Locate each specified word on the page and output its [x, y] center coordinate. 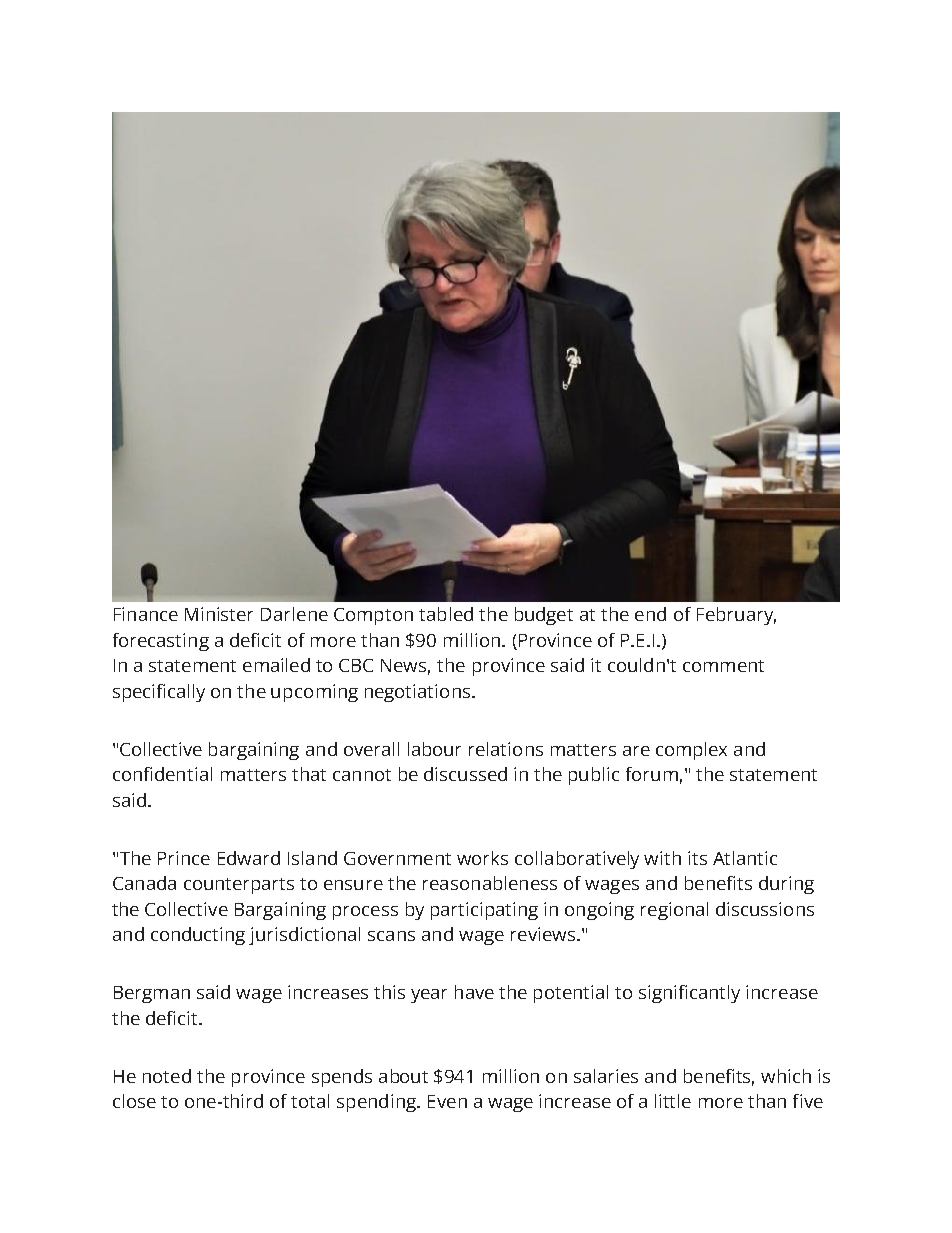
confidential [162, 774]
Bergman [152, 994]
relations [506, 749]
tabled [446, 614]
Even [447, 1101]
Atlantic [745, 858]
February [736, 616]
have [474, 992]
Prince [184, 858]
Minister [219, 614]
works [482, 858]
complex [691, 751]
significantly [689, 994]
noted [167, 1076]
